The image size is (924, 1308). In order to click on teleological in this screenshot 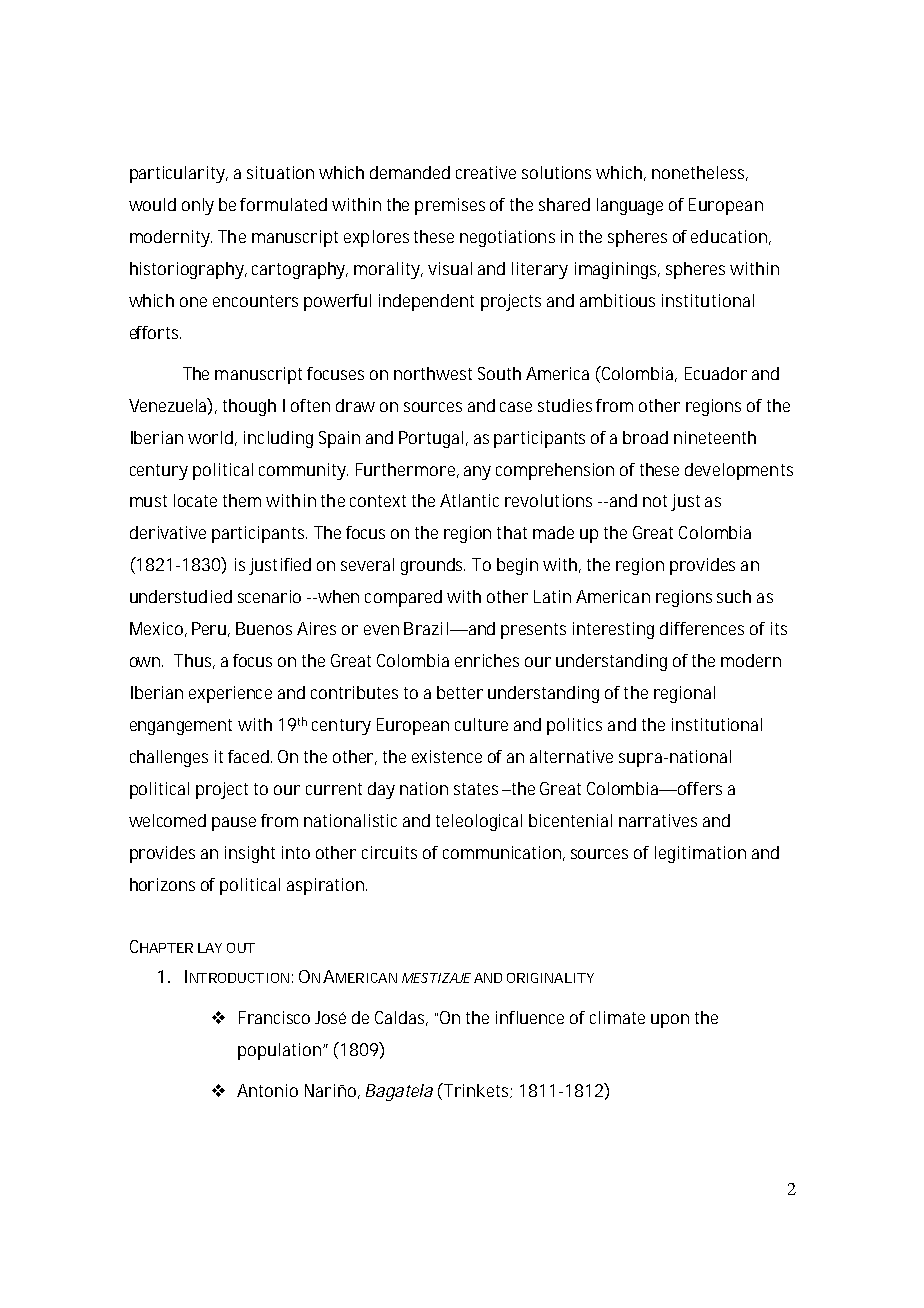, I will do `click(479, 822)`.
